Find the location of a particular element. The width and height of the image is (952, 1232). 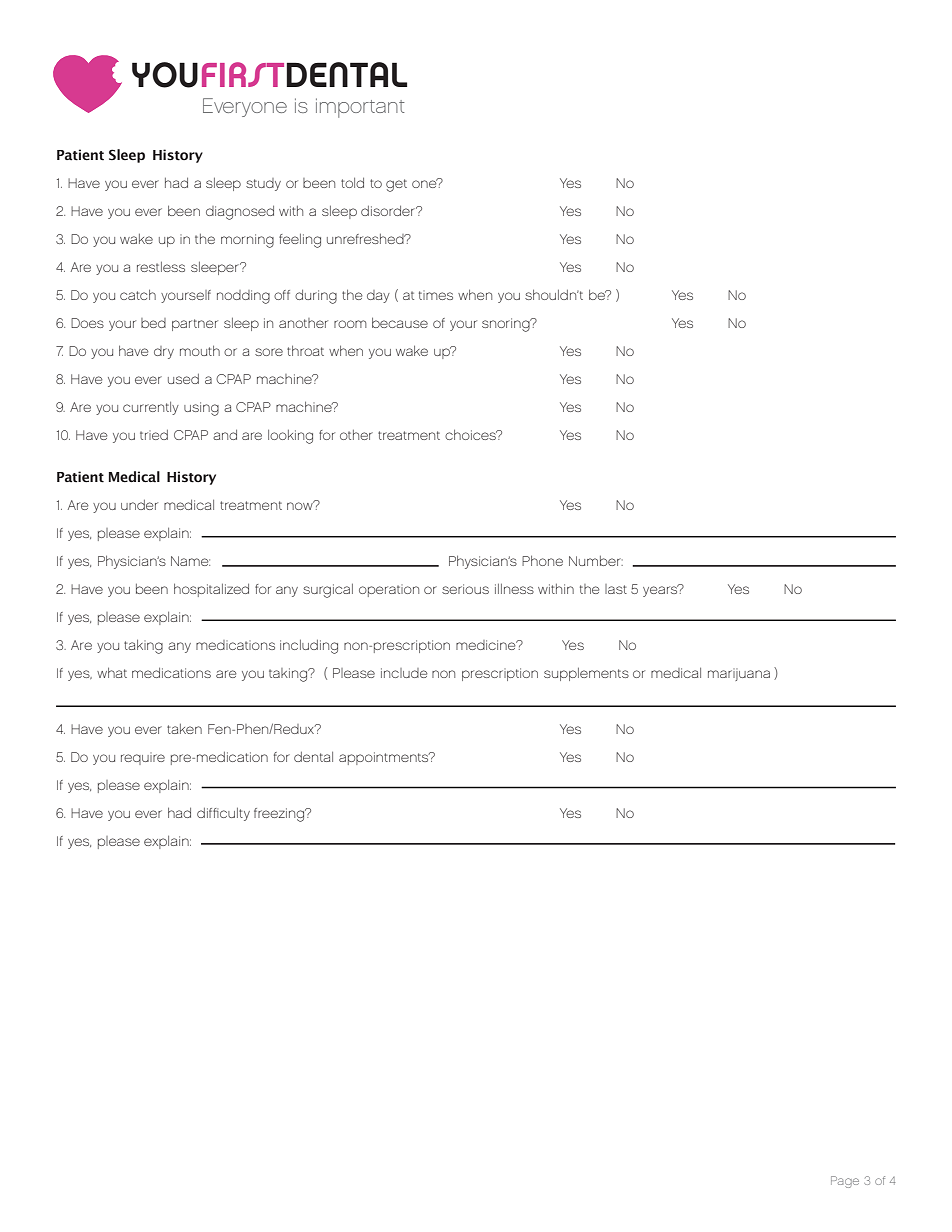

appointments is located at coordinates (385, 758).
